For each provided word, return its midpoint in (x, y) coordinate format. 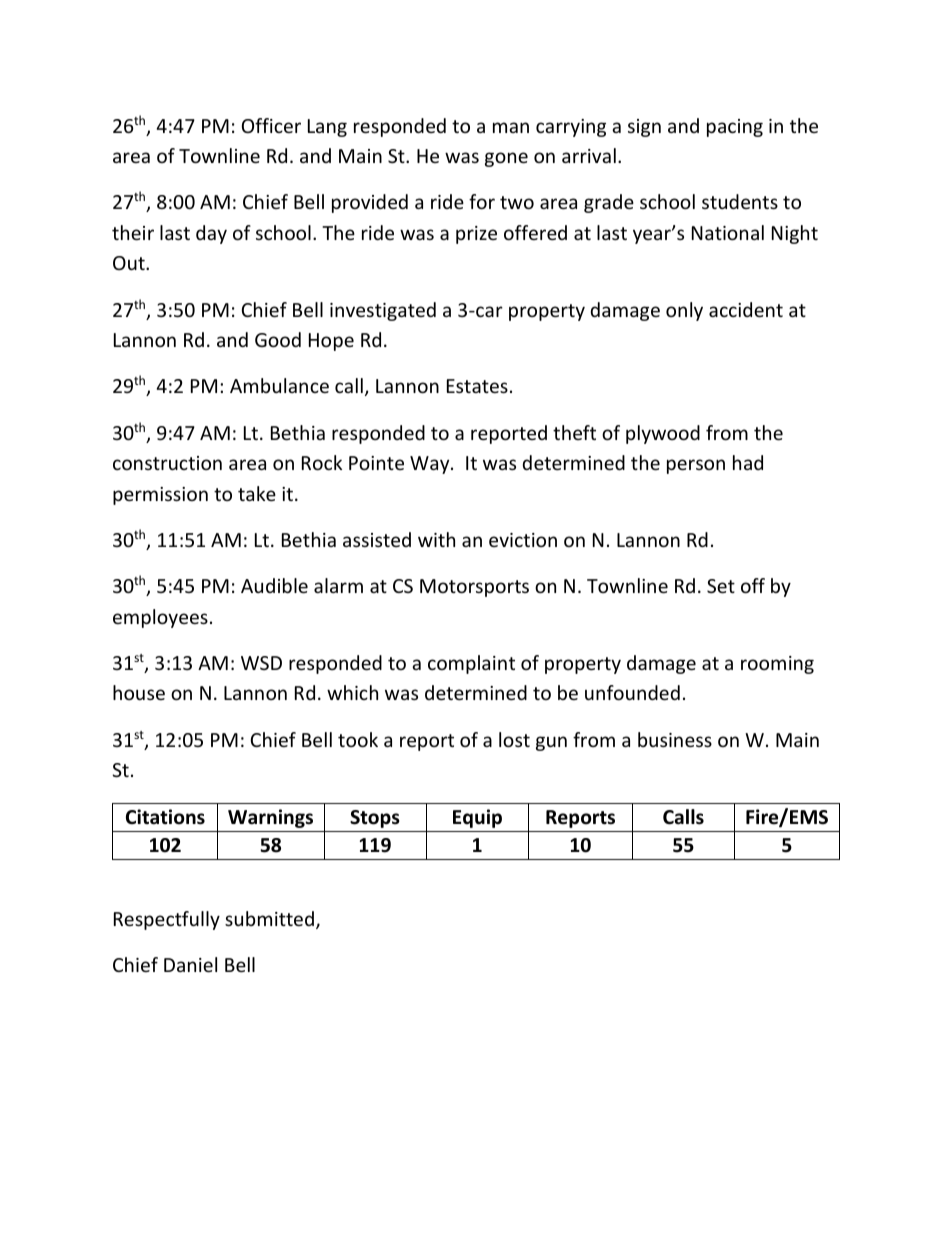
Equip (477, 818)
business (675, 739)
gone (506, 159)
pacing (735, 128)
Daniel (190, 964)
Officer (271, 125)
